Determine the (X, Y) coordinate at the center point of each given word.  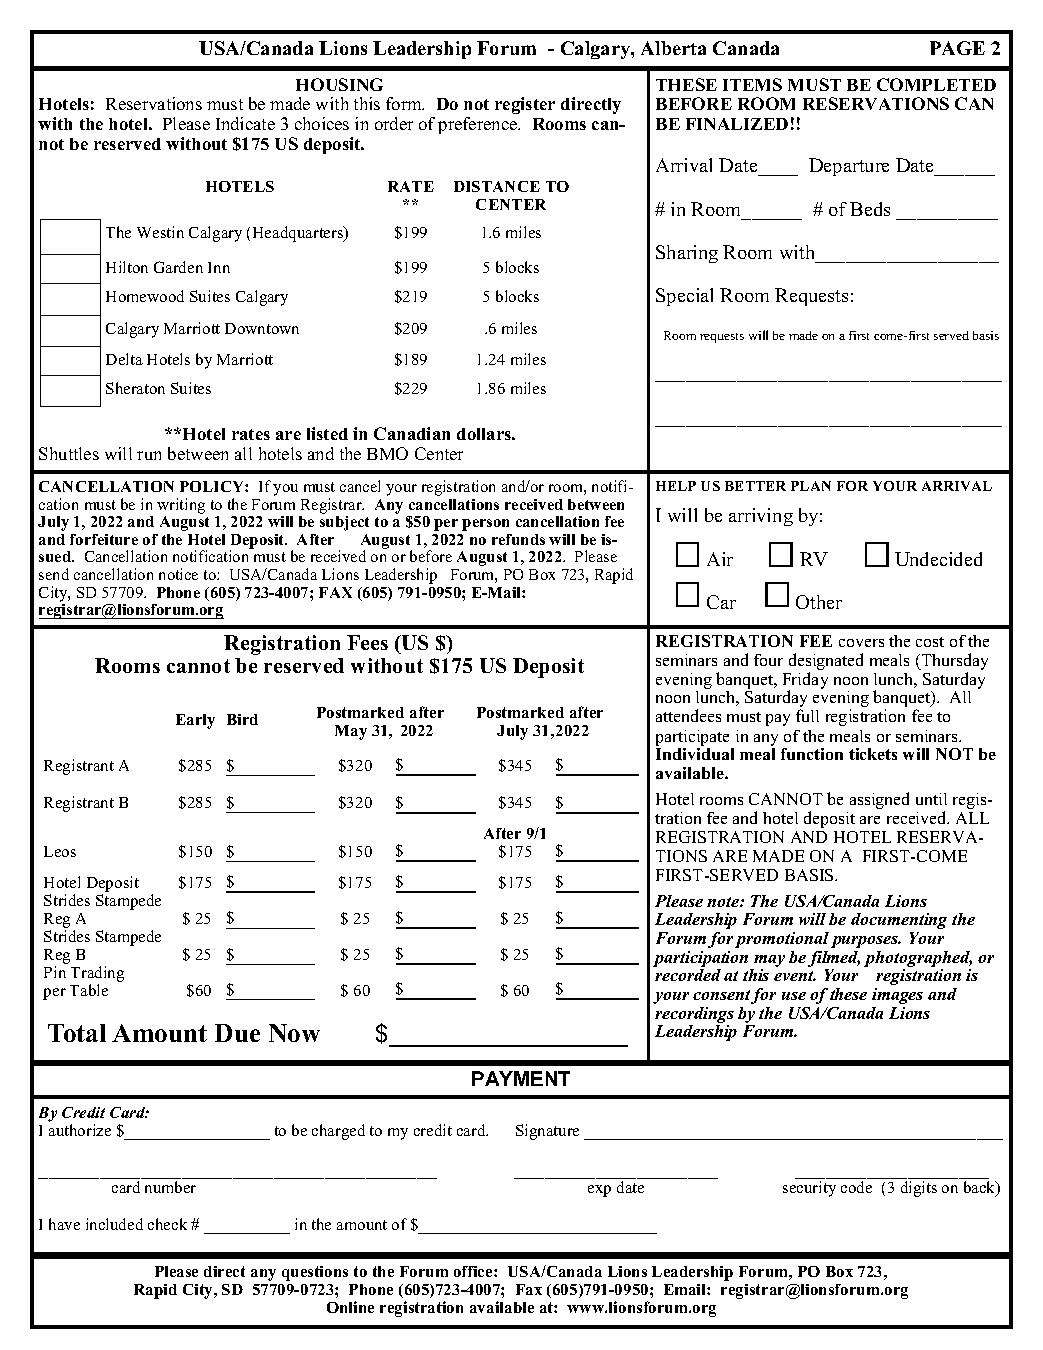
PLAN (811, 486)
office (474, 1271)
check (167, 1224)
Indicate (245, 123)
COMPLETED (936, 84)
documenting (899, 921)
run (149, 455)
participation (700, 959)
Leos (60, 851)
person (485, 525)
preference (479, 125)
